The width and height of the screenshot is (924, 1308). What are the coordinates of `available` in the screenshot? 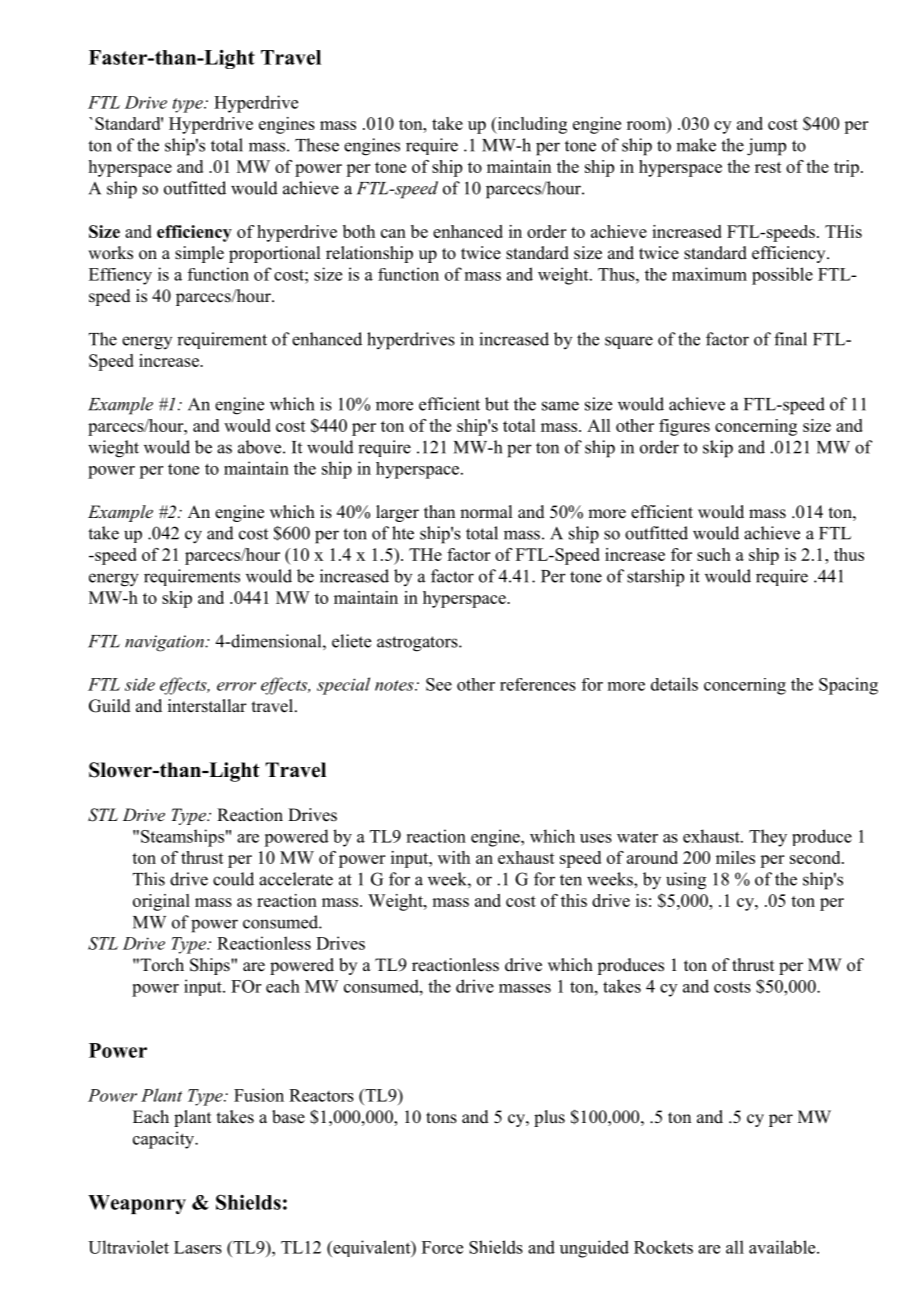 It's located at (783, 1247).
